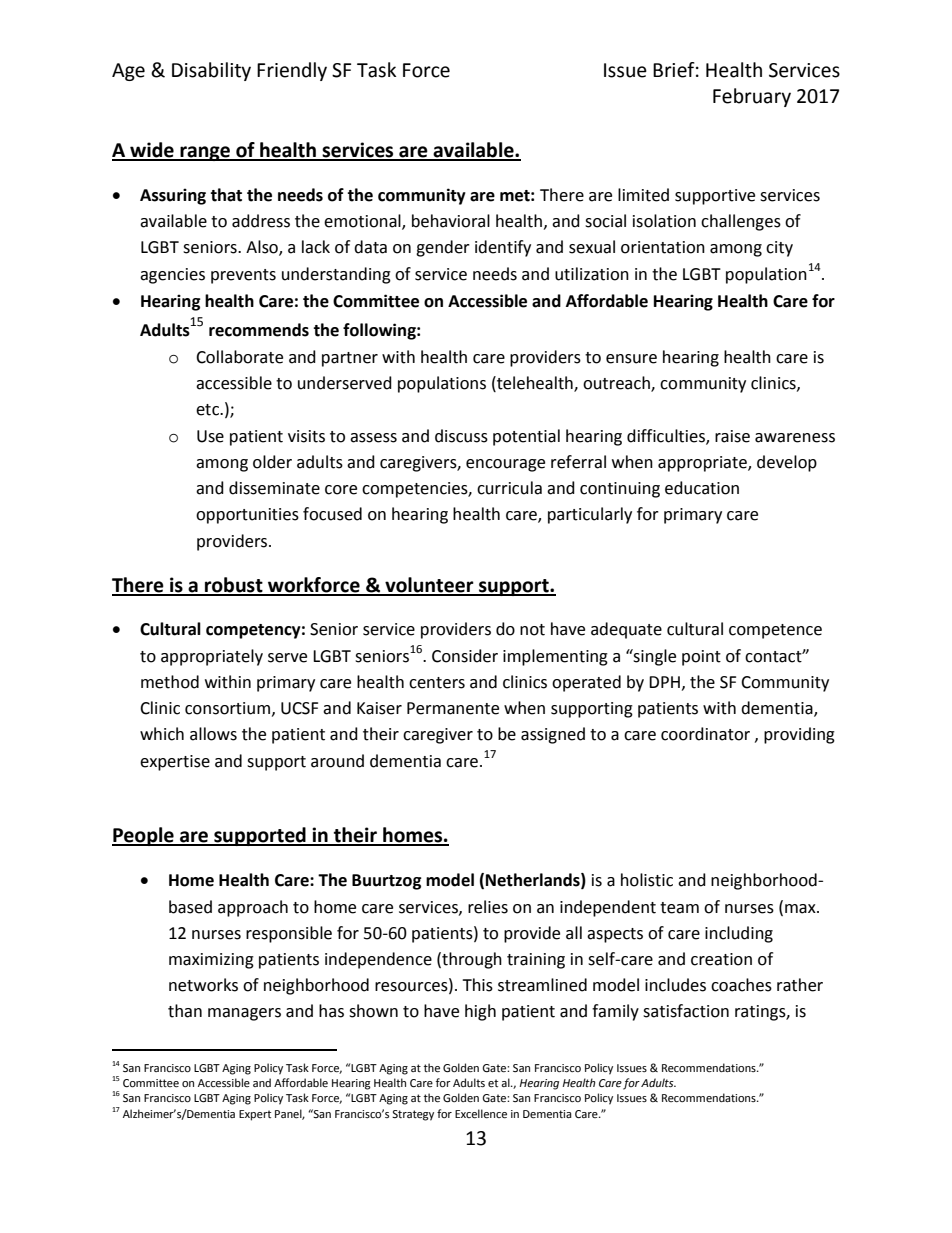  I want to click on holistic, so click(647, 880).
